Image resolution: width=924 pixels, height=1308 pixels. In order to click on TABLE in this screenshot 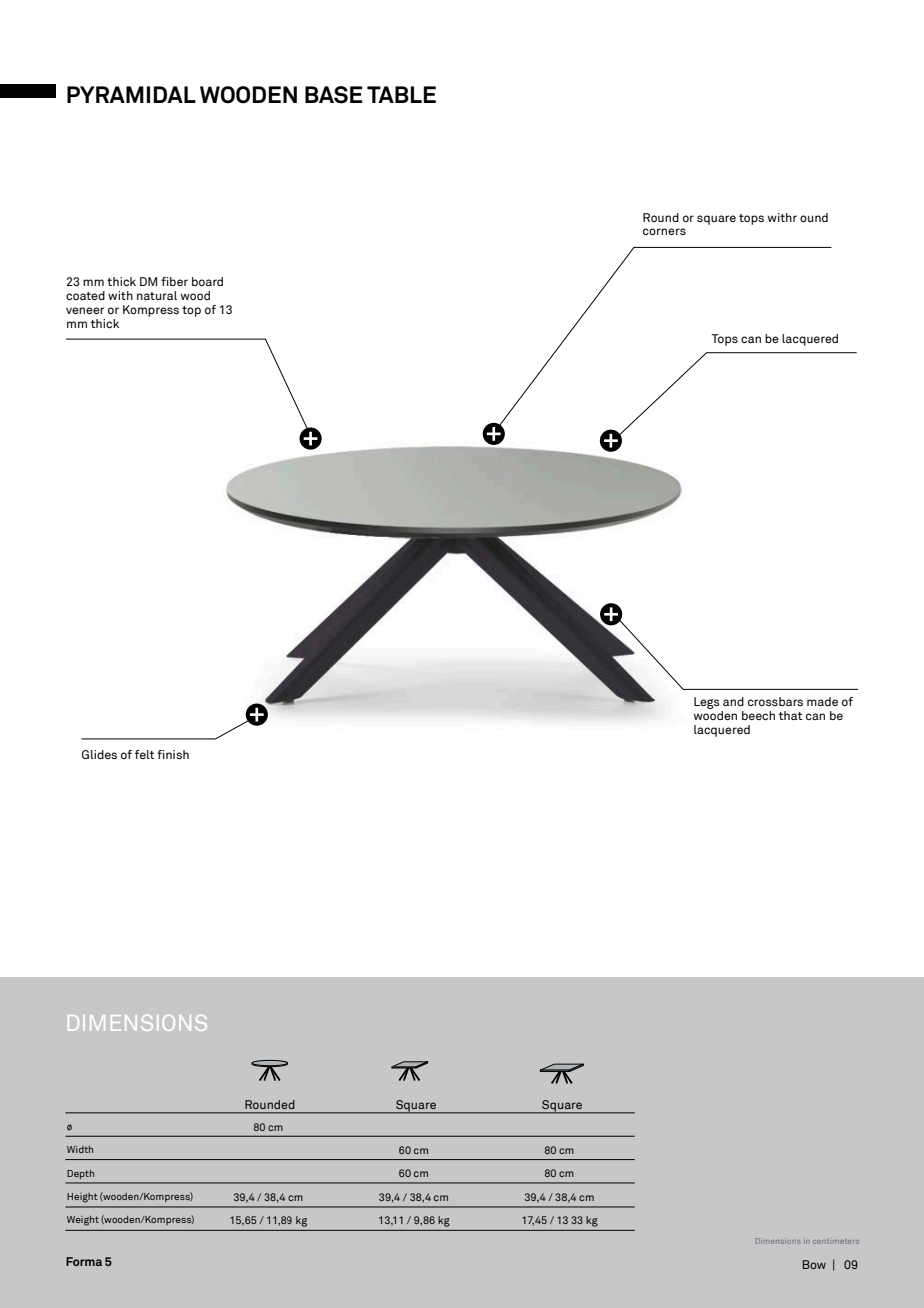, I will do `click(401, 94)`.
